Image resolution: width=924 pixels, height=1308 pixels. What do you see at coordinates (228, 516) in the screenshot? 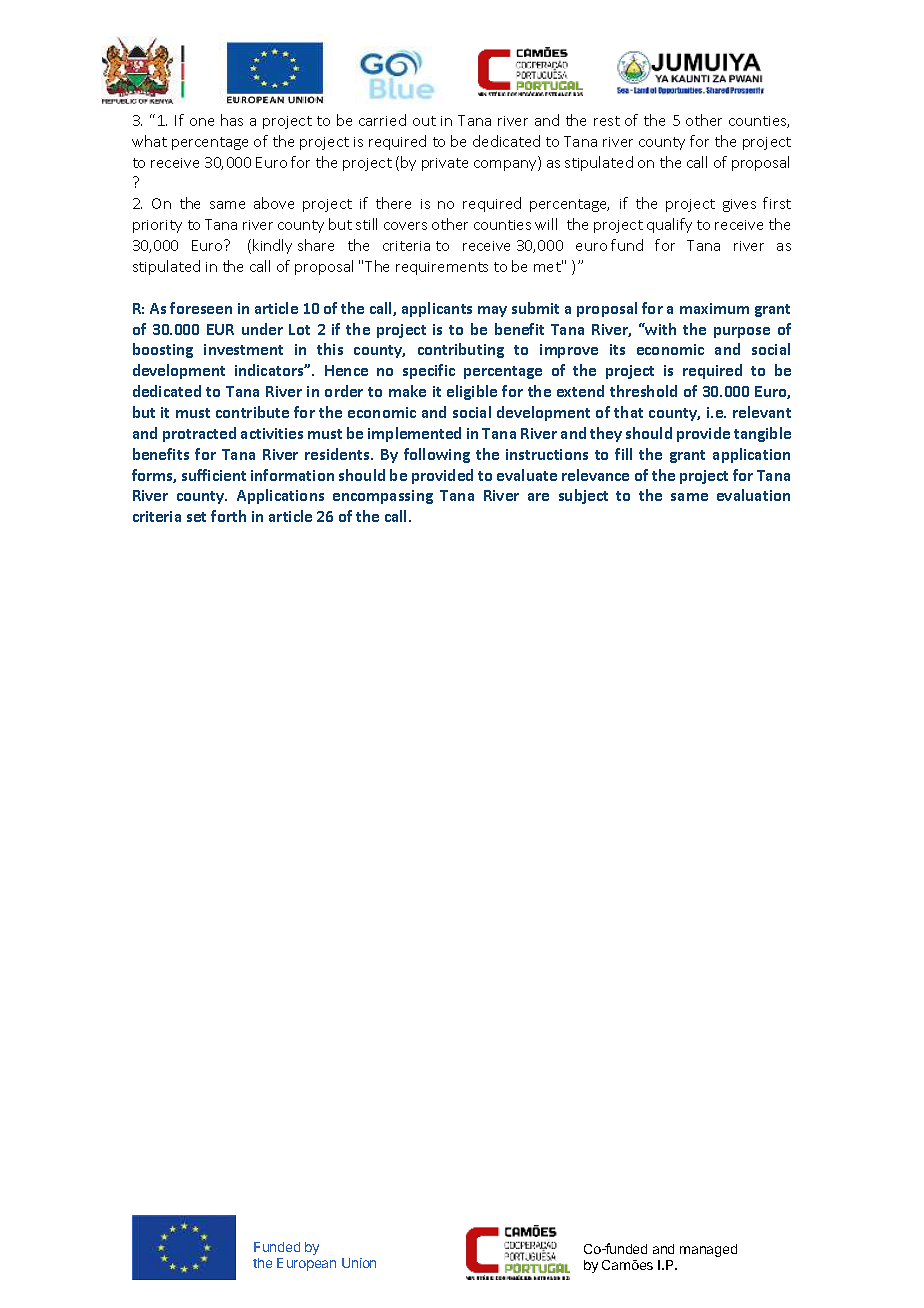
I see `forth` at bounding box center [228, 516].
